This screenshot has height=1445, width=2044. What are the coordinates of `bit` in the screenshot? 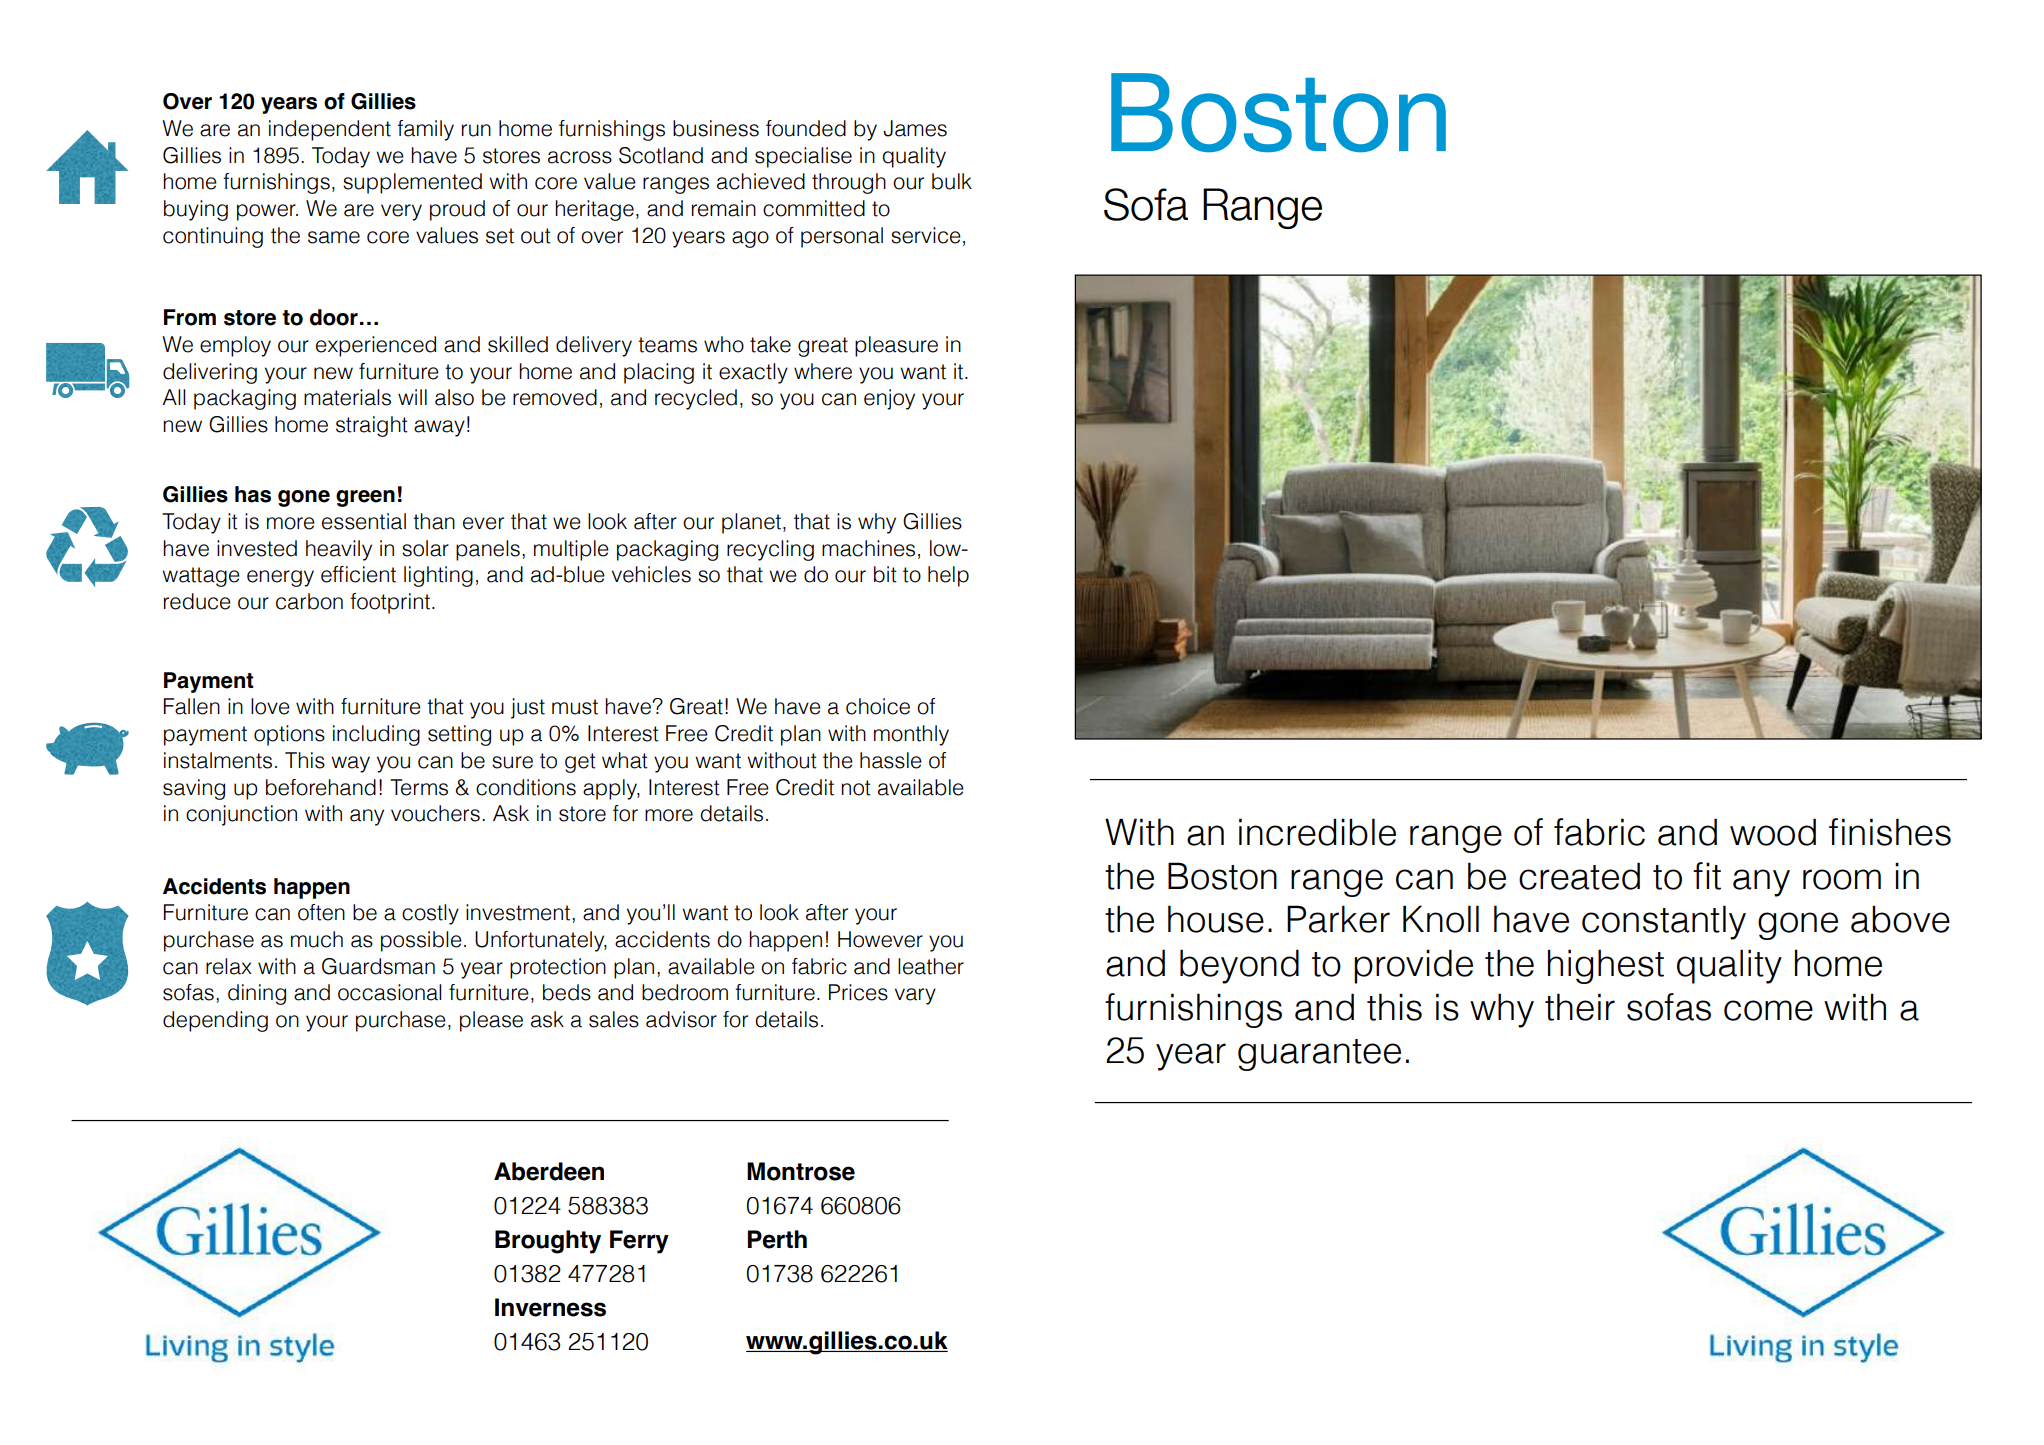 It's located at (885, 574).
